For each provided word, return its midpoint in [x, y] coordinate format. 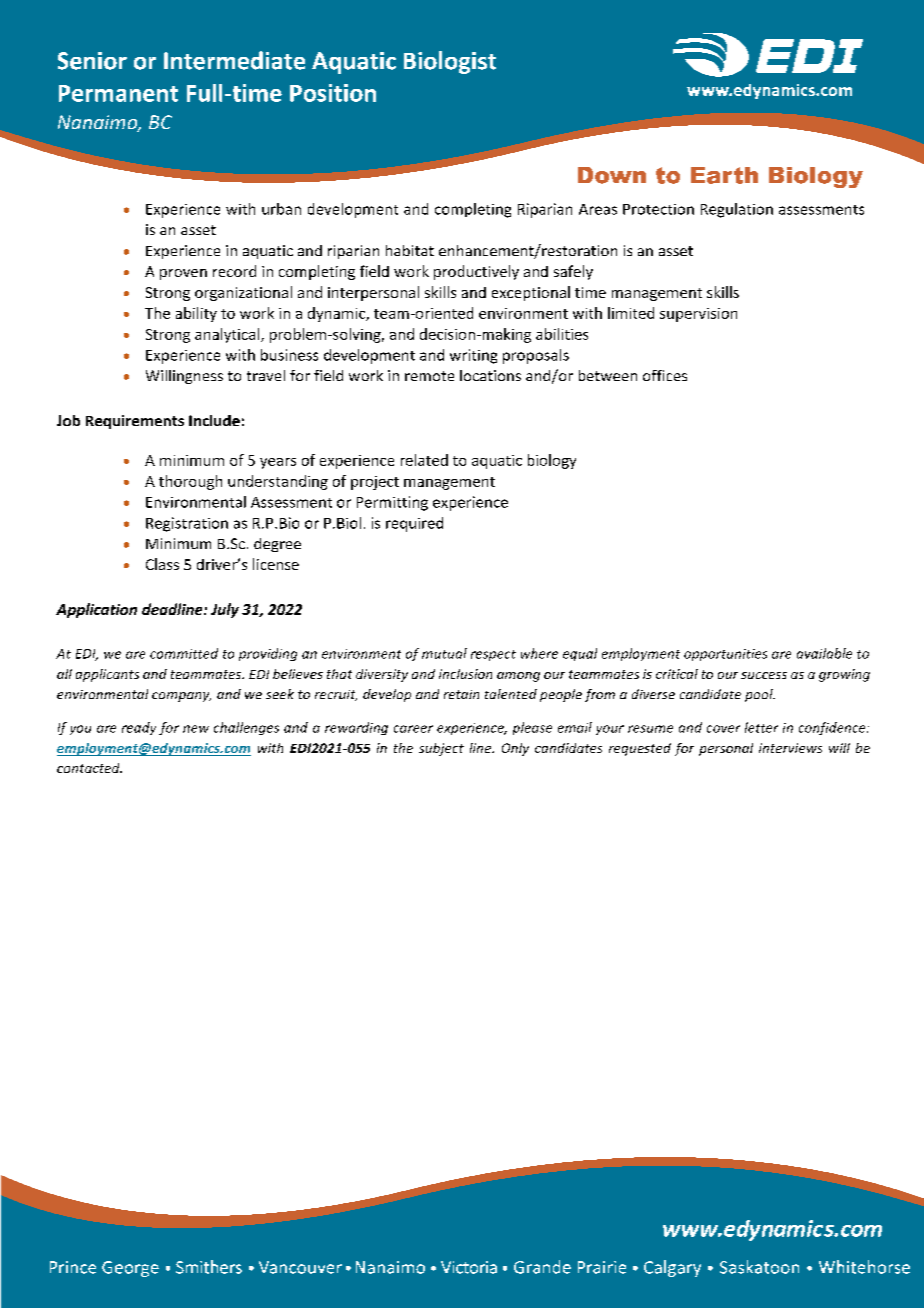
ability [196, 314]
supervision [698, 315]
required [414, 524]
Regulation [737, 210]
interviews [790, 748]
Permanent [118, 93]
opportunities [725, 655]
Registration [187, 524]
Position [333, 93]
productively [476, 272]
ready [139, 728]
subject [441, 749]
